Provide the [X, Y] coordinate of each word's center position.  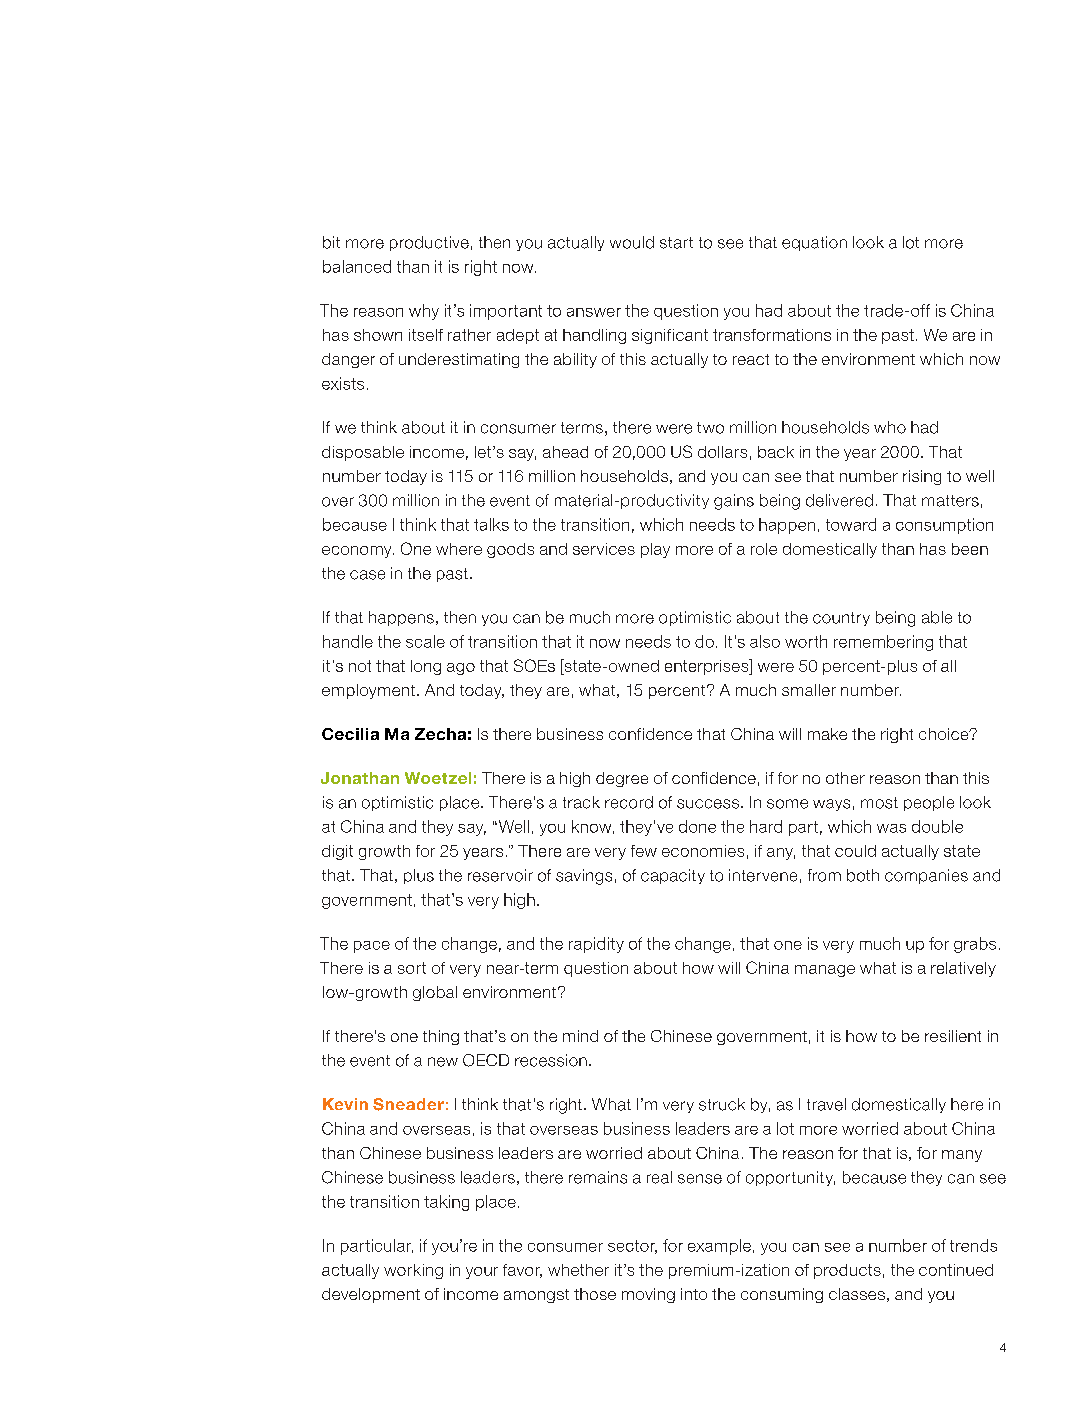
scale [425, 641]
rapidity [596, 945]
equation [814, 243]
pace [372, 947]
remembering [883, 643]
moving [648, 1295]
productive [429, 243]
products [847, 1271]
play [655, 550]
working [413, 1271]
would [632, 242]
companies [926, 876]
